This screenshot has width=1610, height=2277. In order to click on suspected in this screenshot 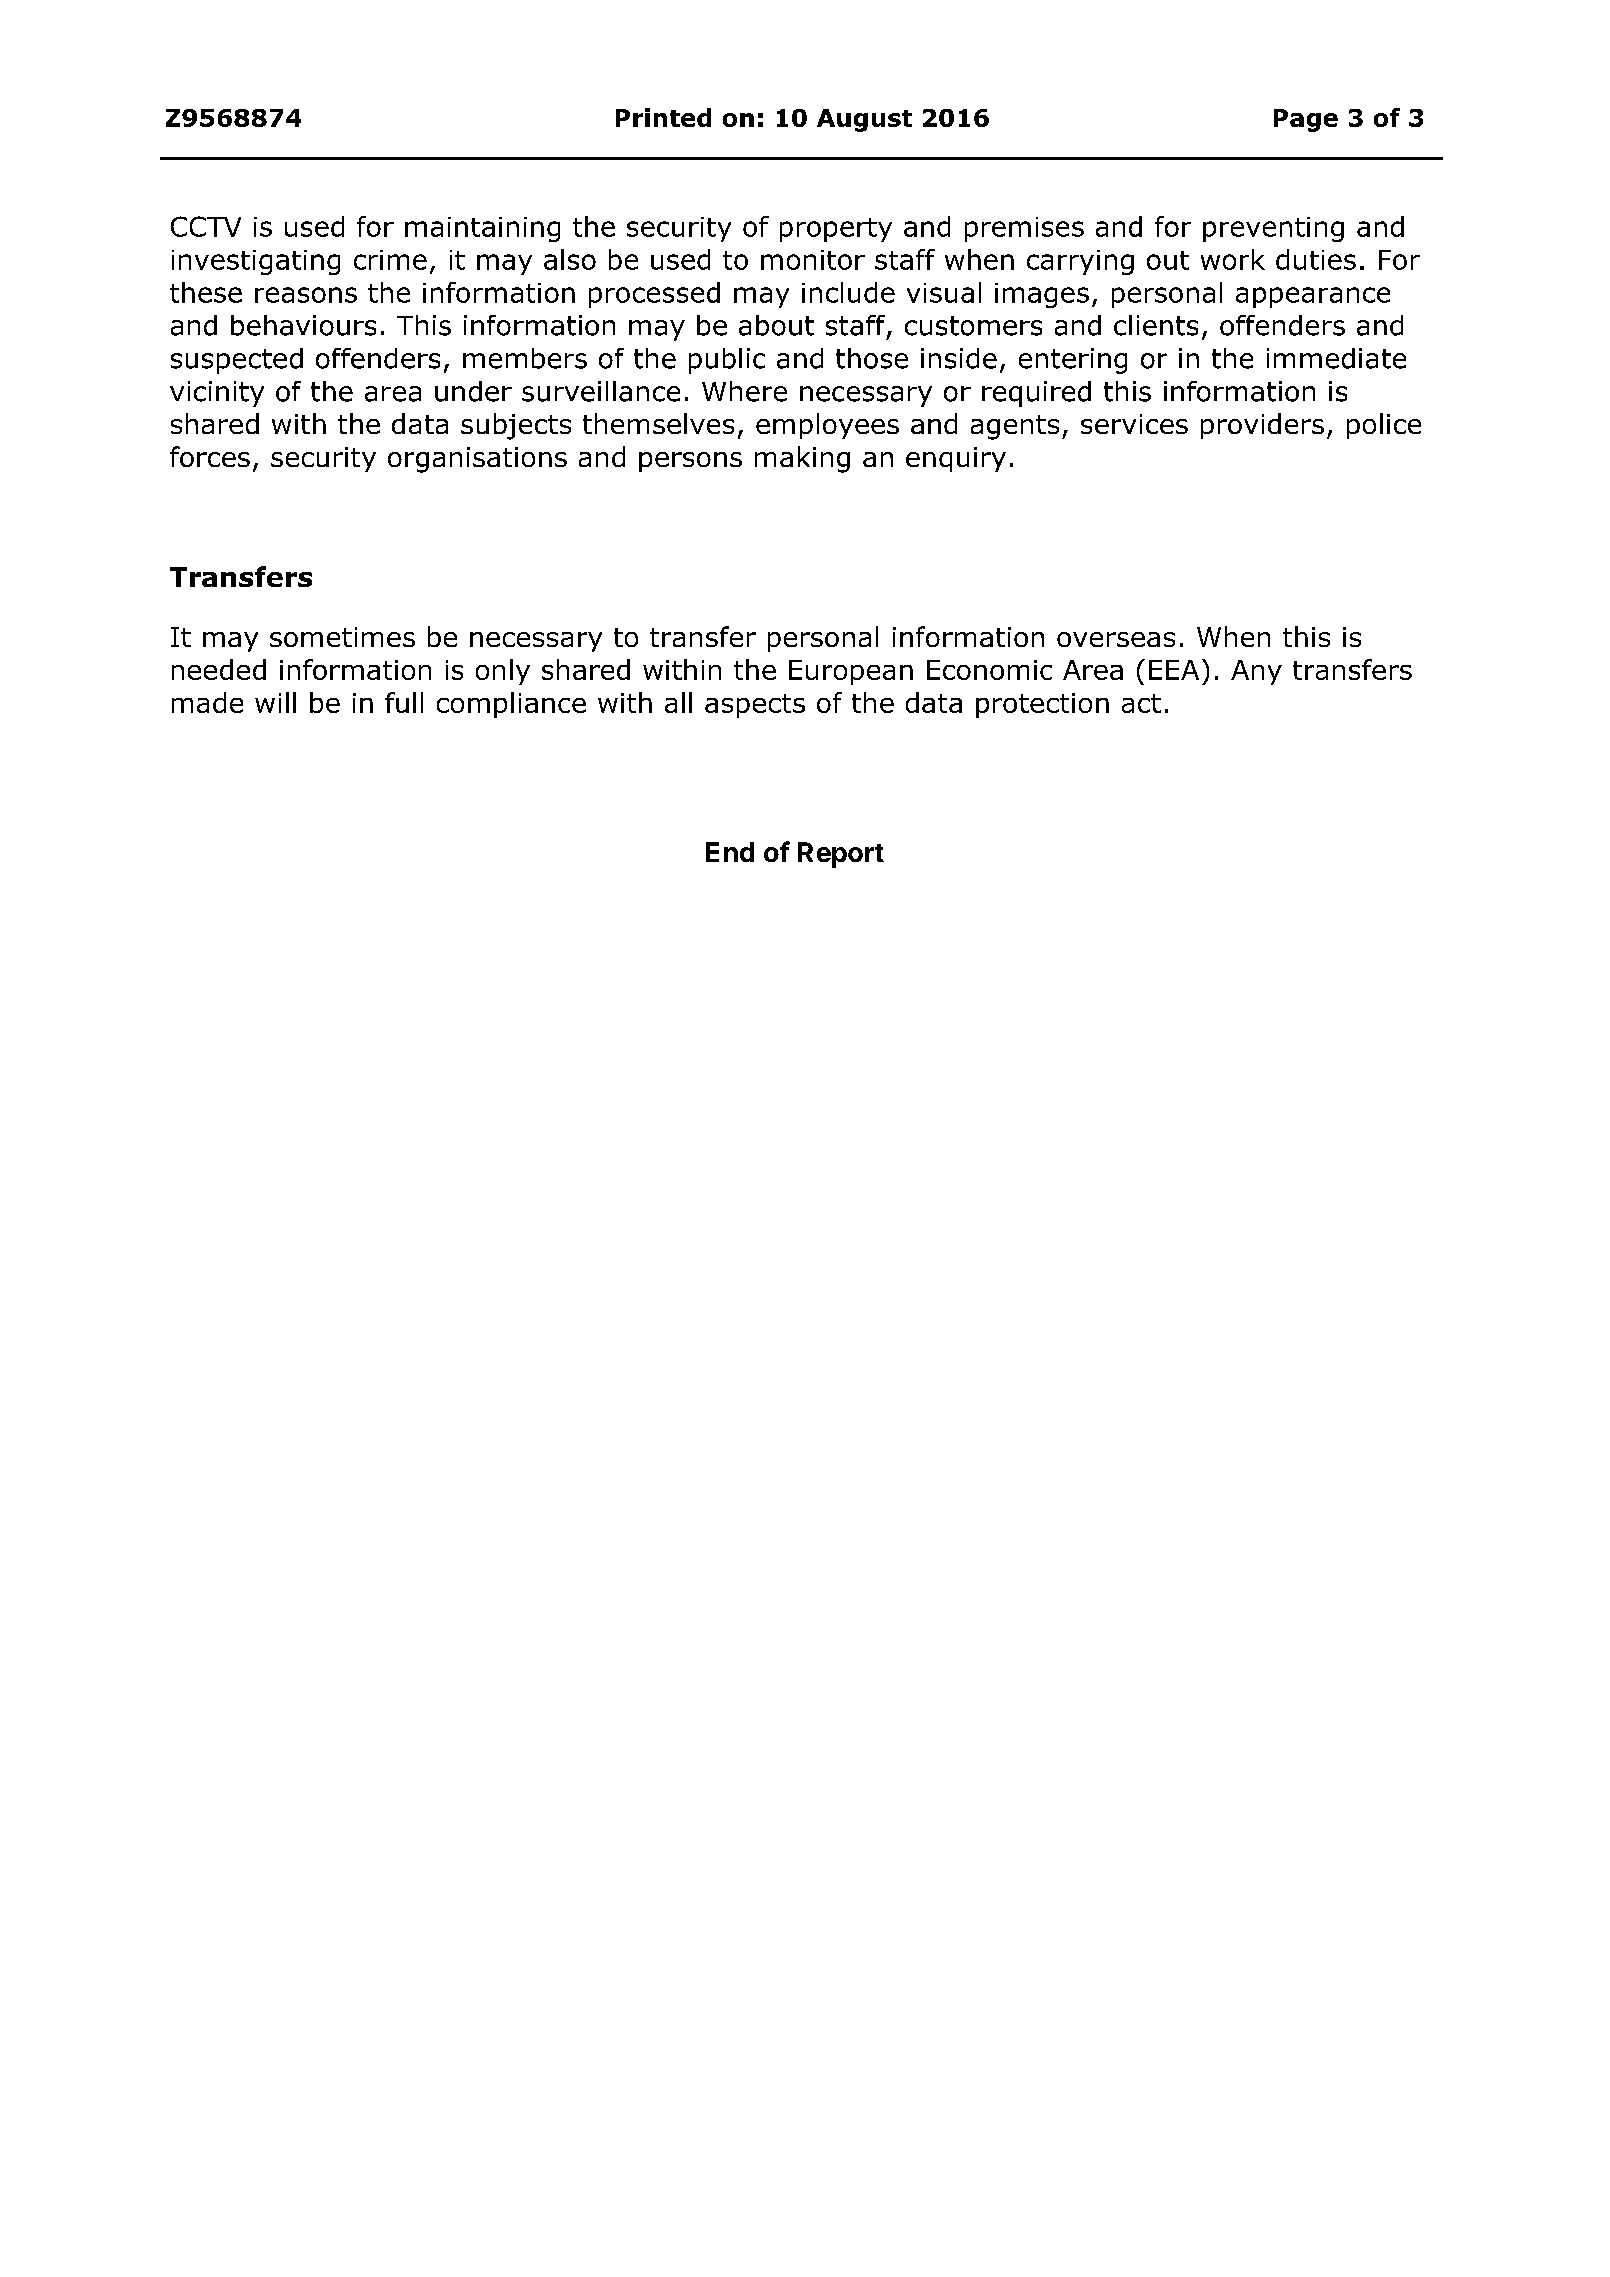, I will do `click(237, 361)`.
